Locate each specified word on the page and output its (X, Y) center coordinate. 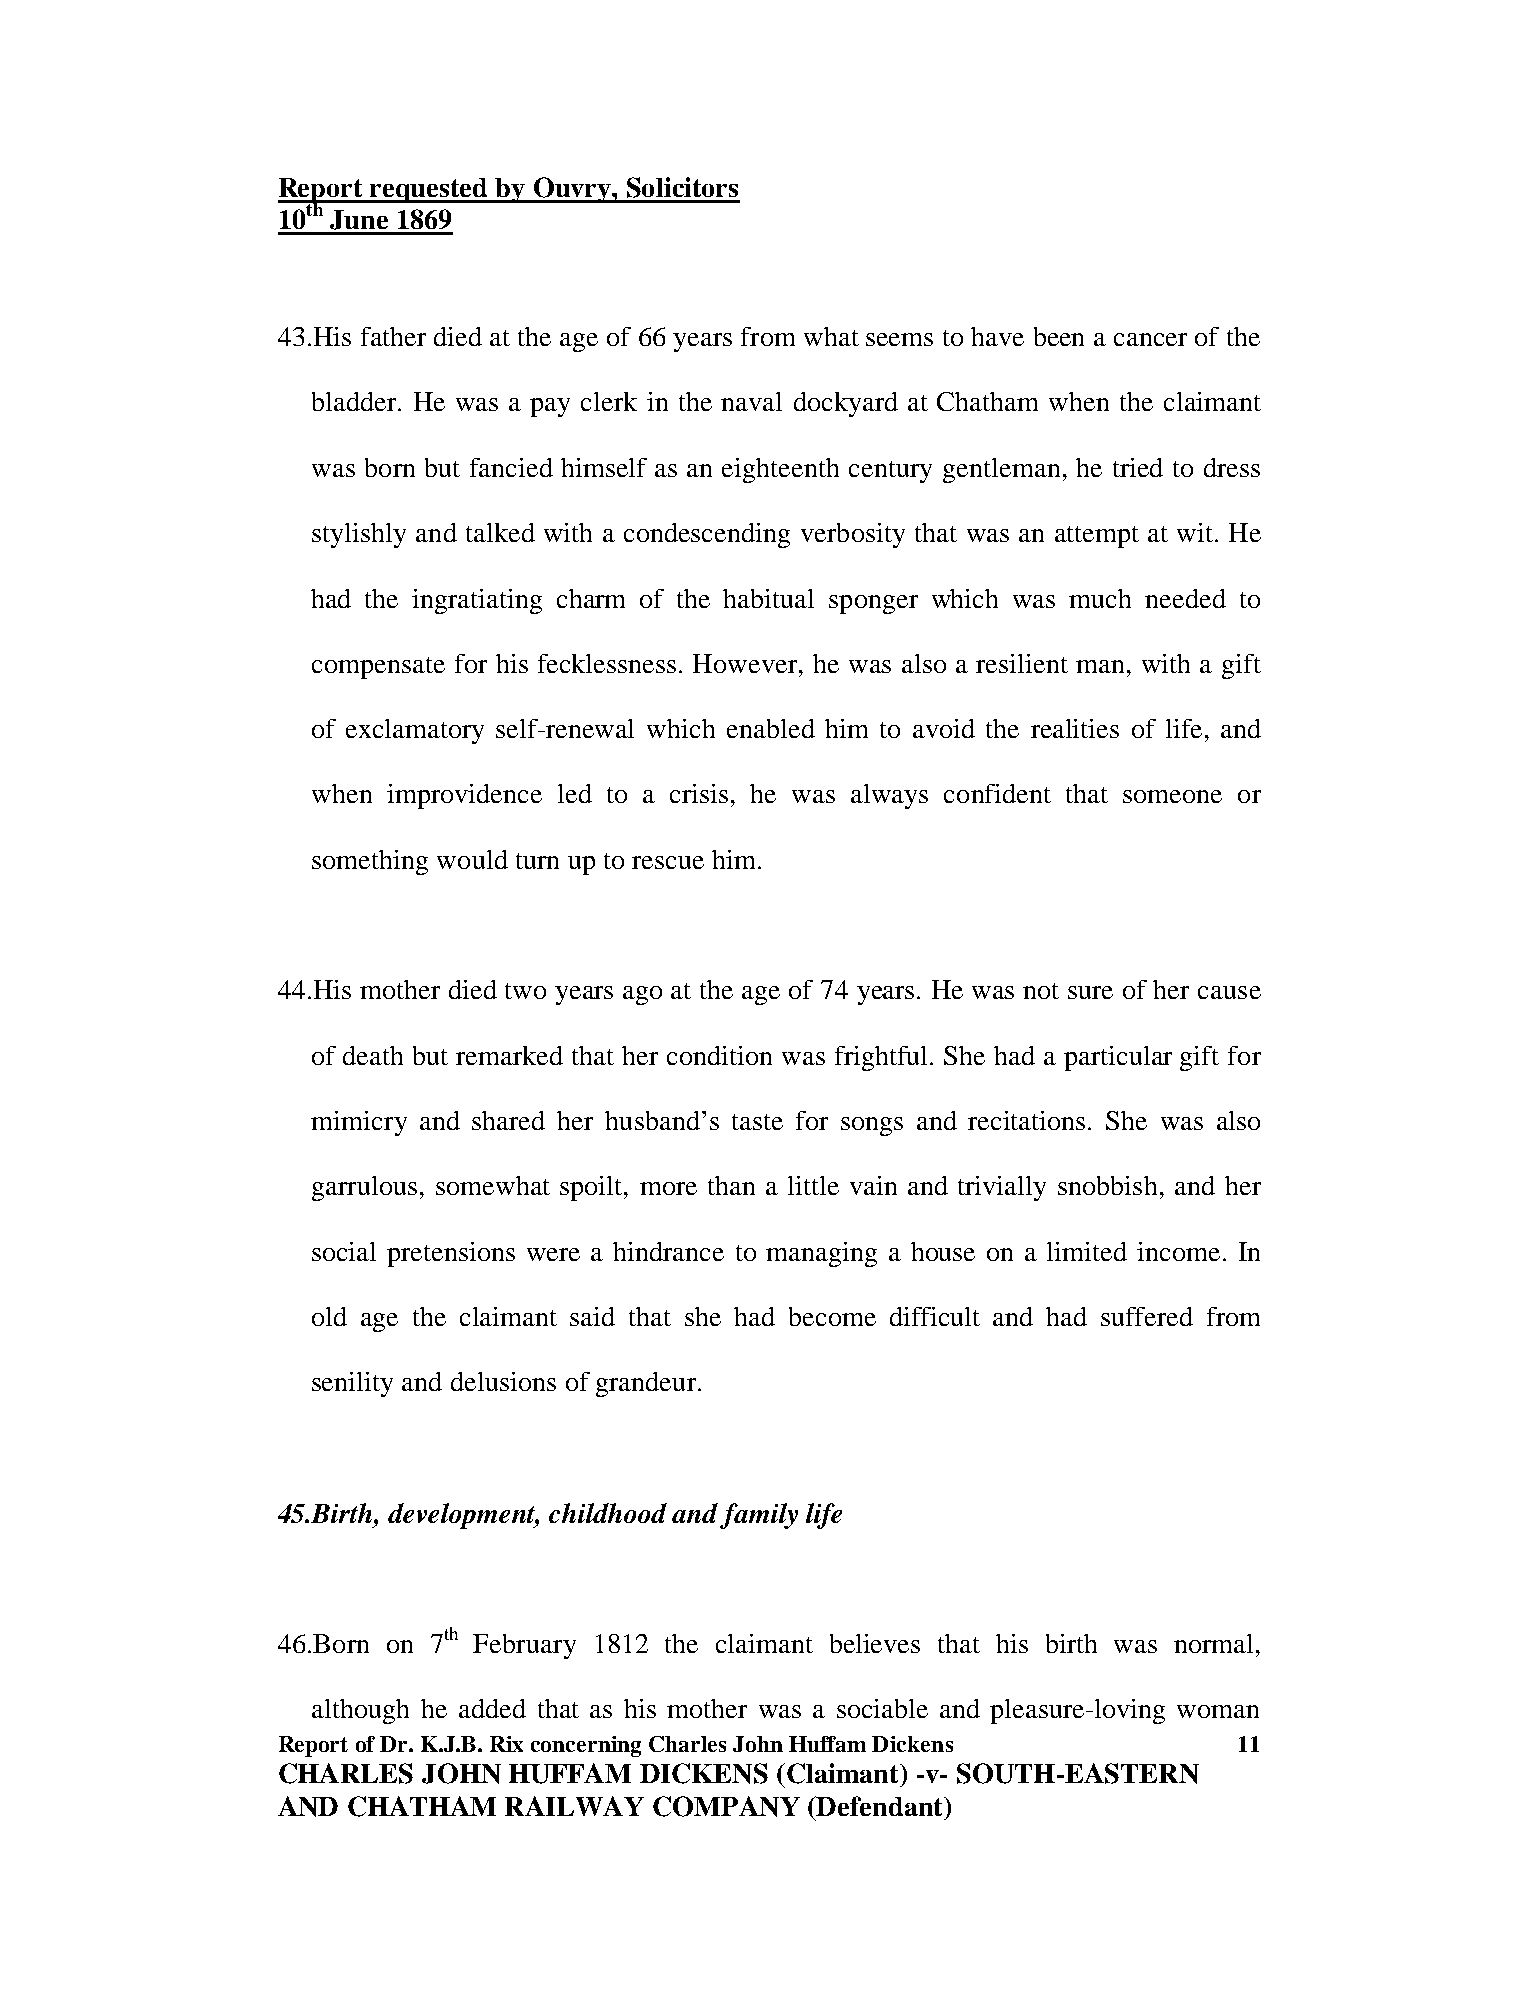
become (832, 1316)
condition (719, 1055)
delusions (503, 1381)
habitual (768, 598)
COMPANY (726, 1806)
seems (899, 339)
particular (1118, 1058)
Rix (506, 1744)
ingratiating (477, 601)
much (1100, 598)
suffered (1147, 1316)
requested (429, 190)
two (525, 991)
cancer (1150, 339)
